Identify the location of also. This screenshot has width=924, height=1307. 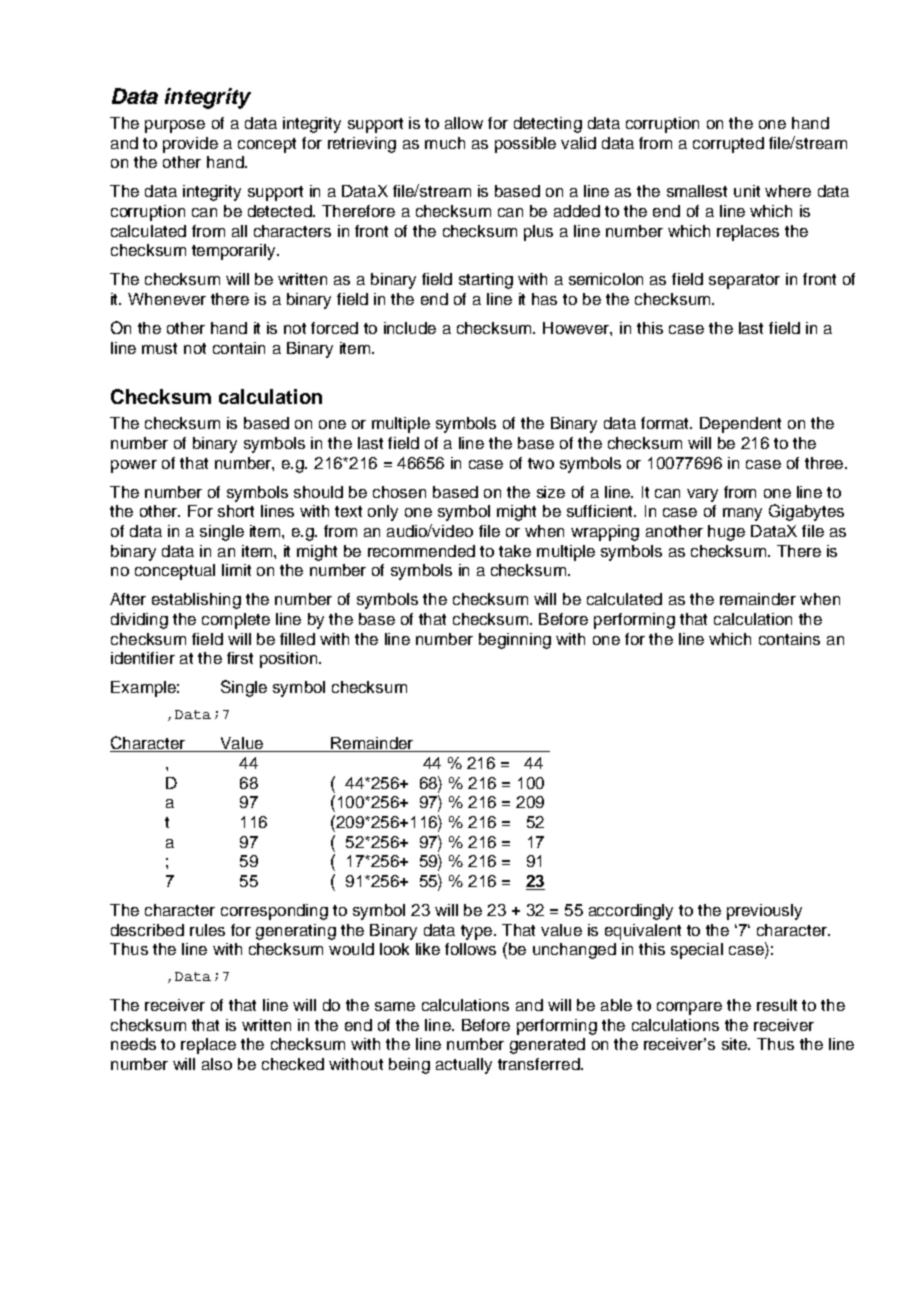
(217, 1064).
